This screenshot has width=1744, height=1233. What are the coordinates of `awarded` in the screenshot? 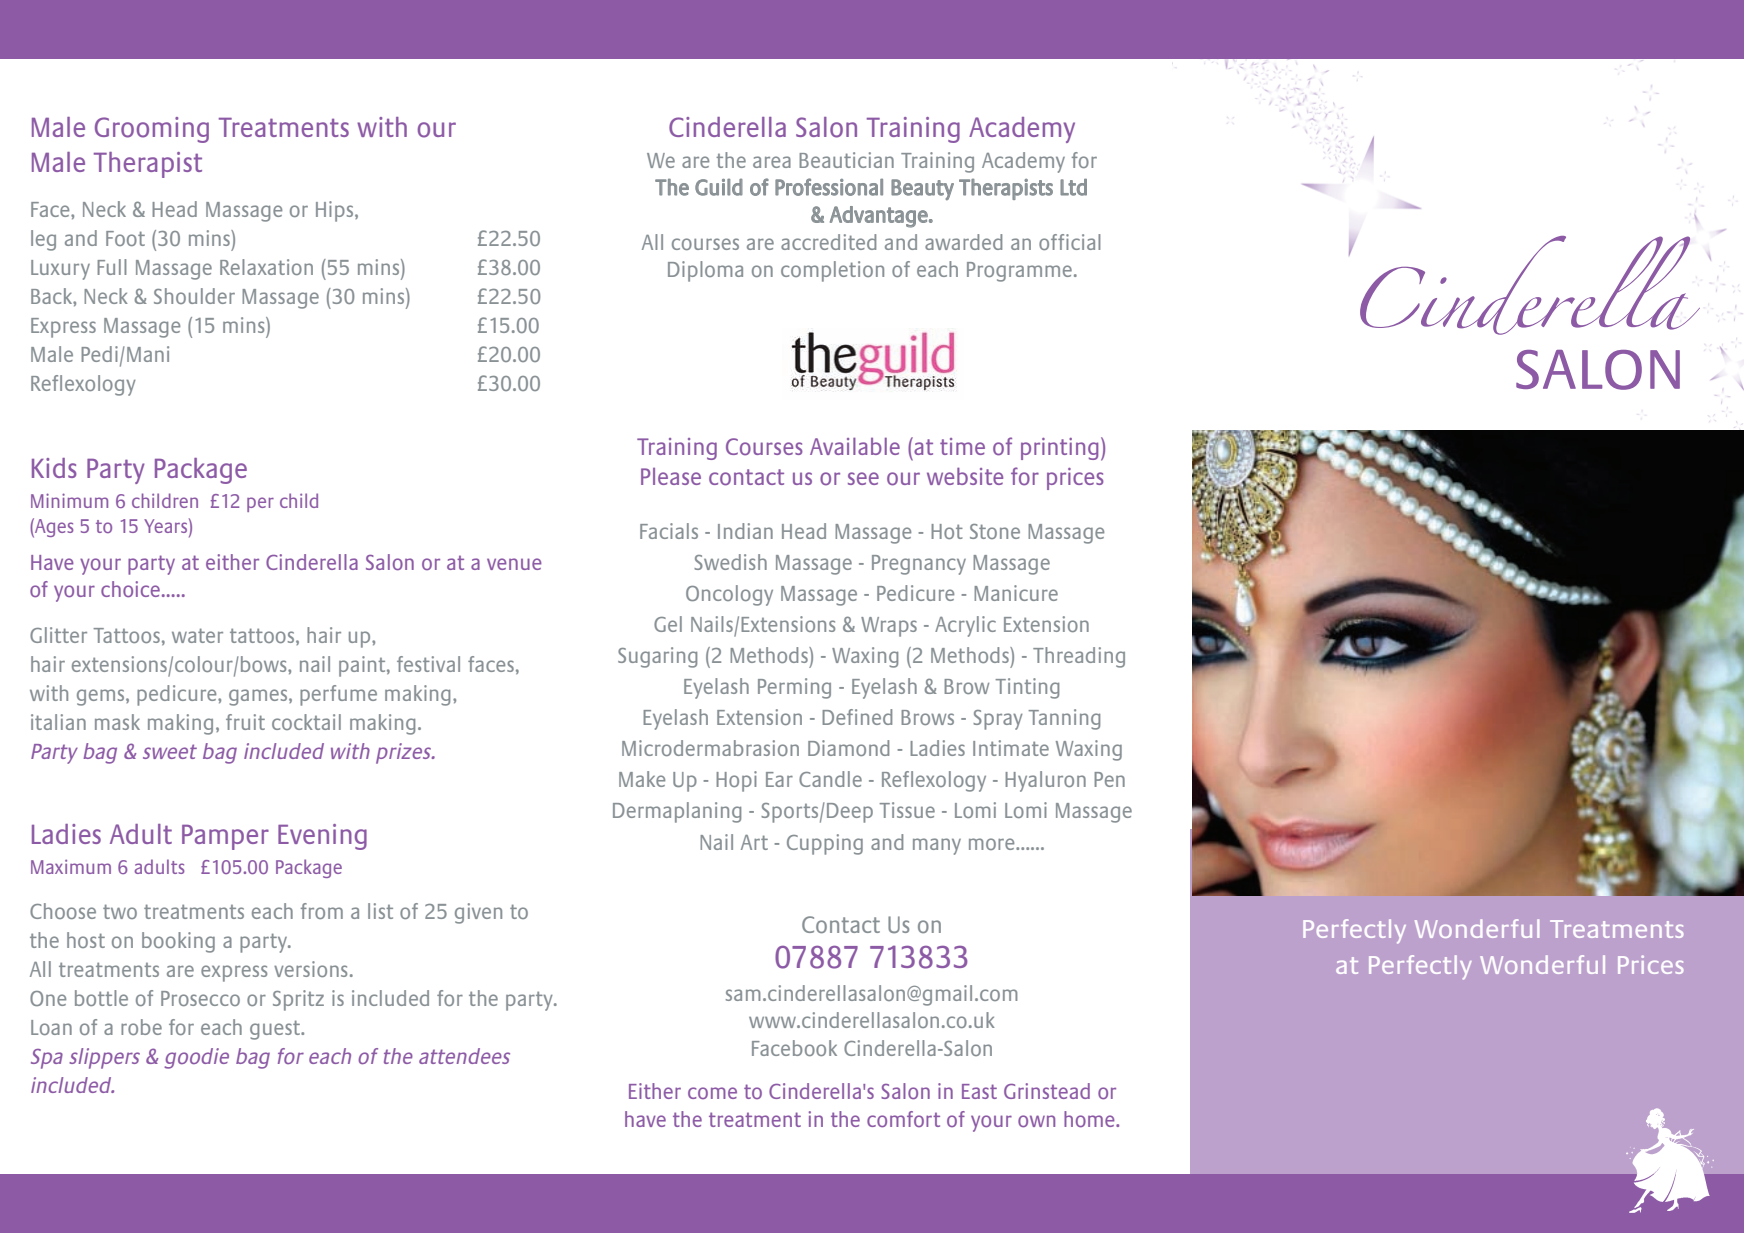 It's located at (963, 242).
